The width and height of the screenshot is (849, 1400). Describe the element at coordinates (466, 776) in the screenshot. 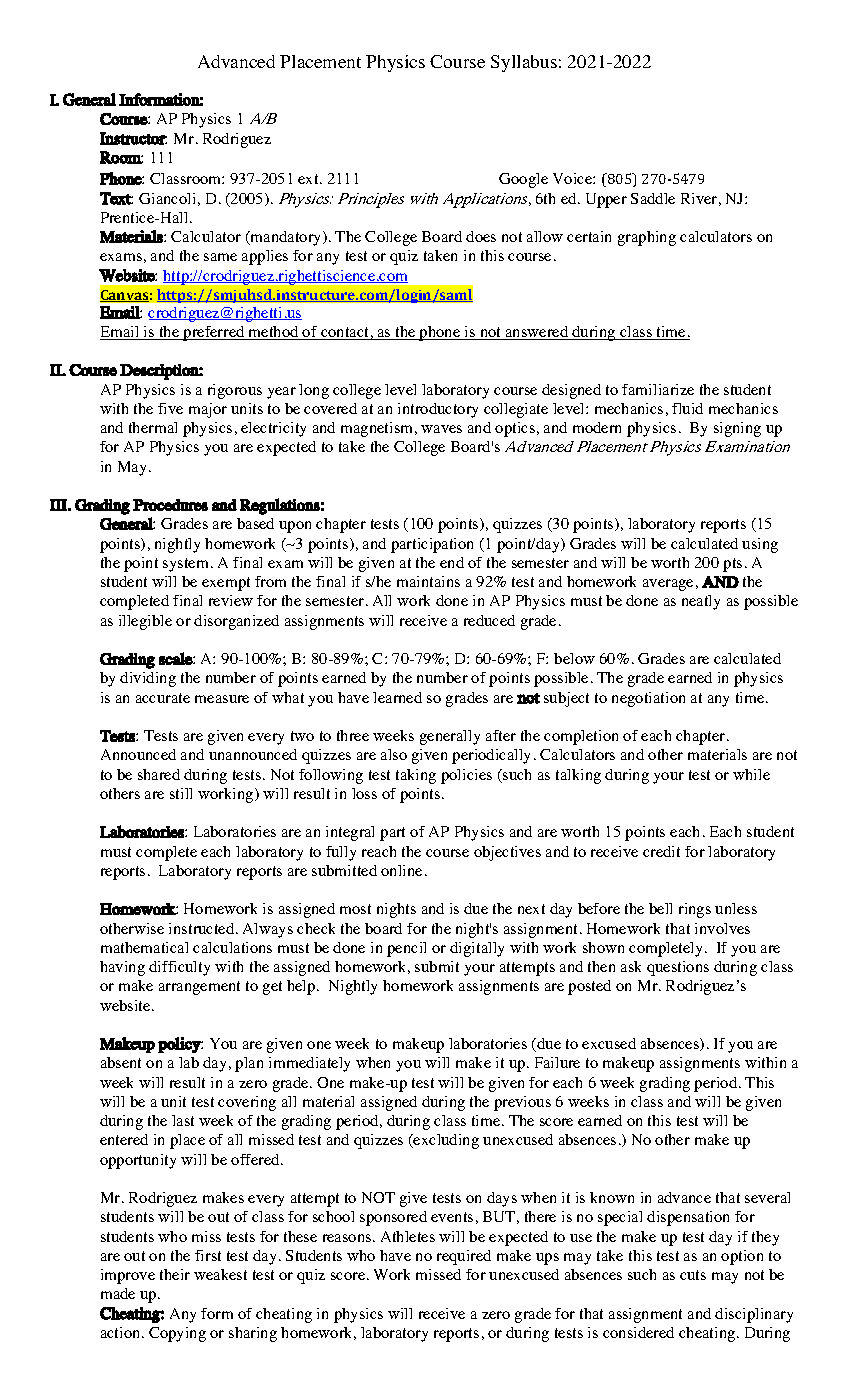

I see `policies` at that location.
